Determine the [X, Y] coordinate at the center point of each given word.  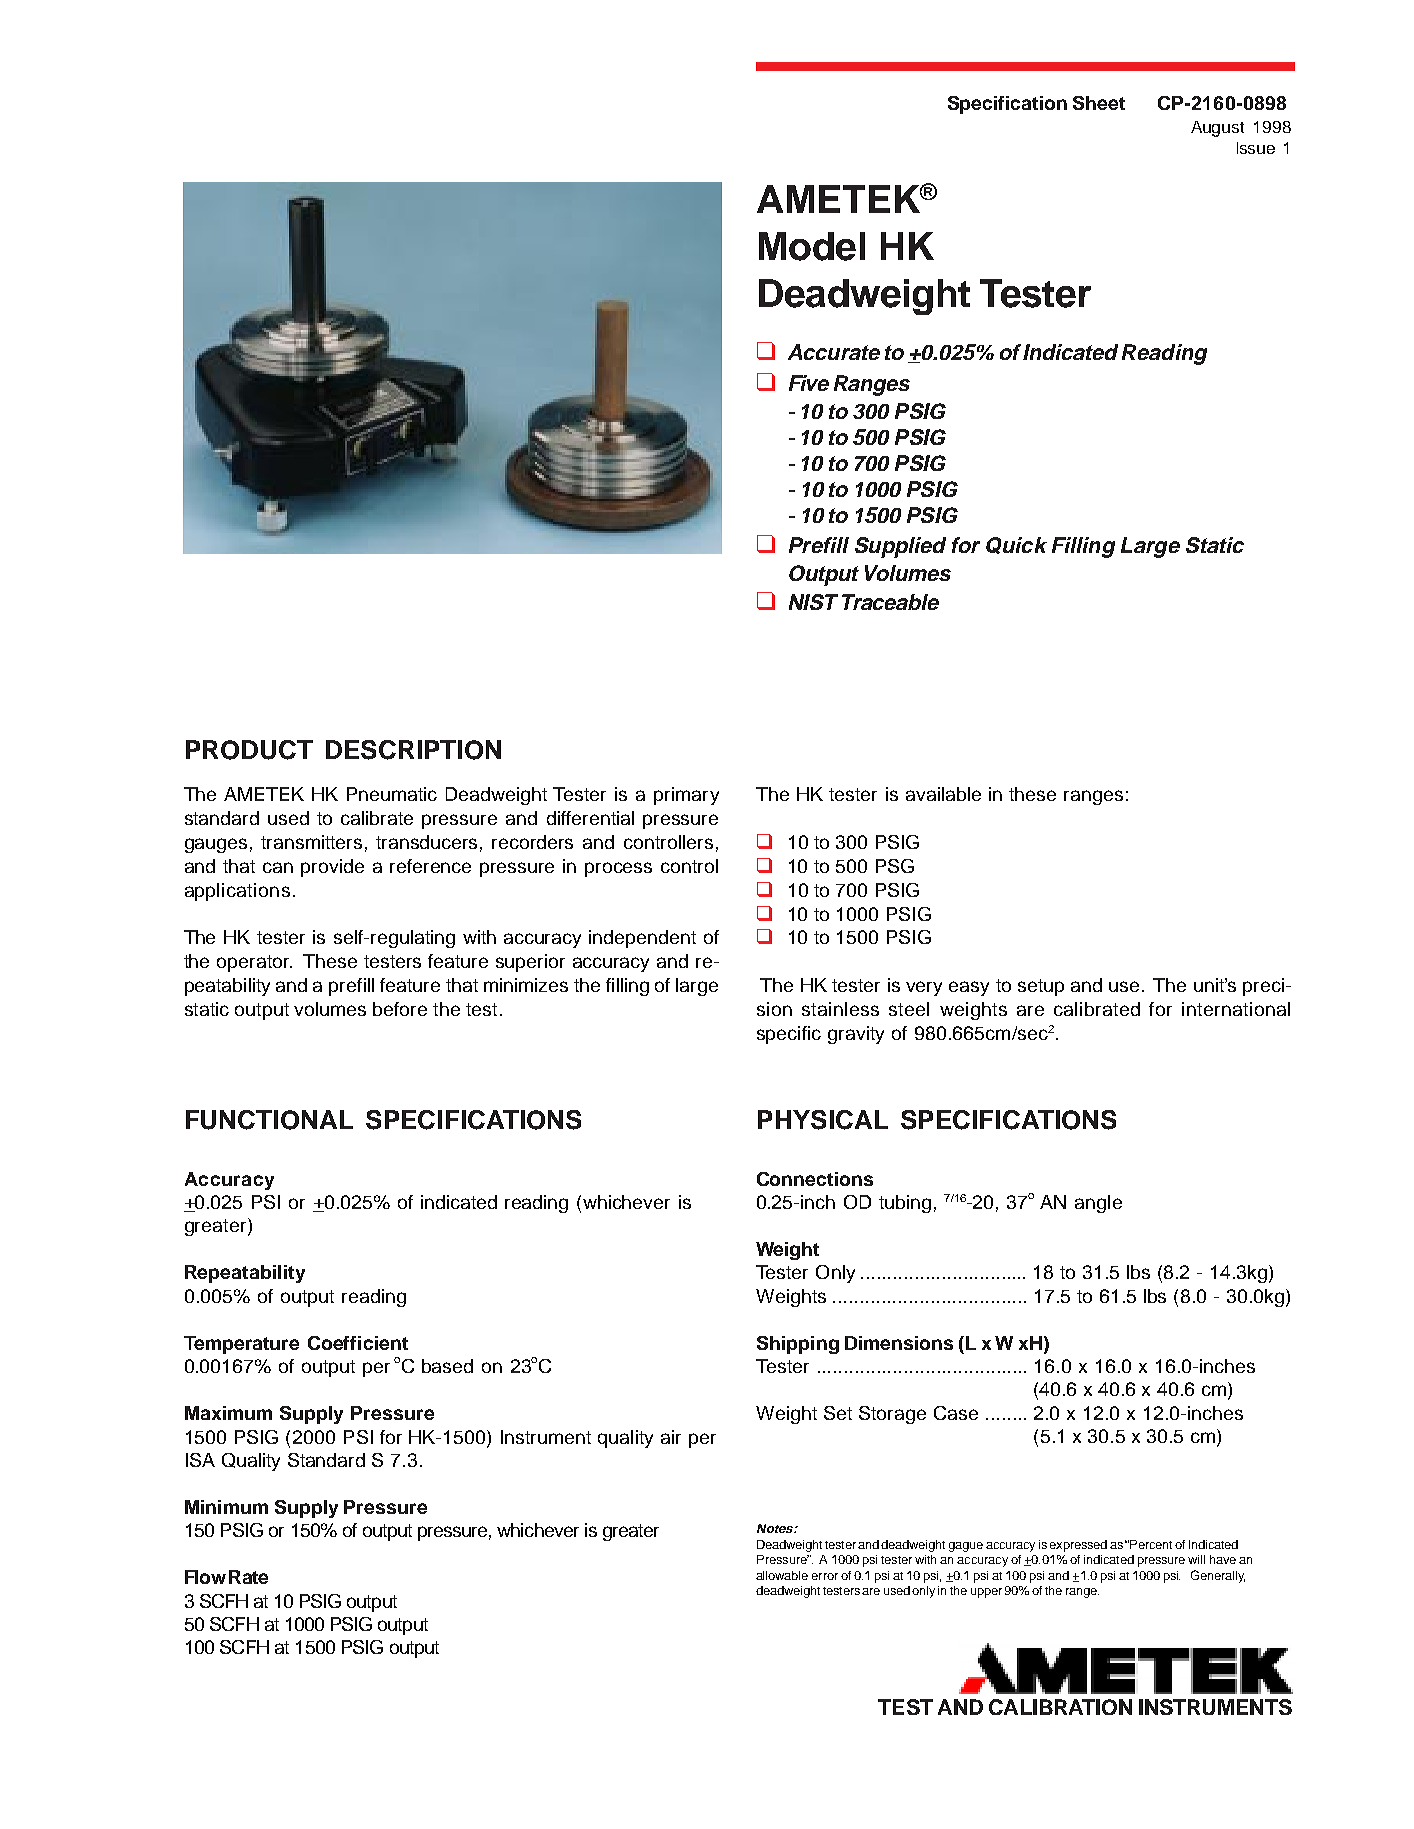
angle [1098, 1204]
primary [686, 796]
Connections [815, 1179]
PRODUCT [249, 750]
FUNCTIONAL [269, 1120]
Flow [205, 1577]
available [943, 794]
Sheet [1099, 103]
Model [812, 246]
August [1217, 129]
